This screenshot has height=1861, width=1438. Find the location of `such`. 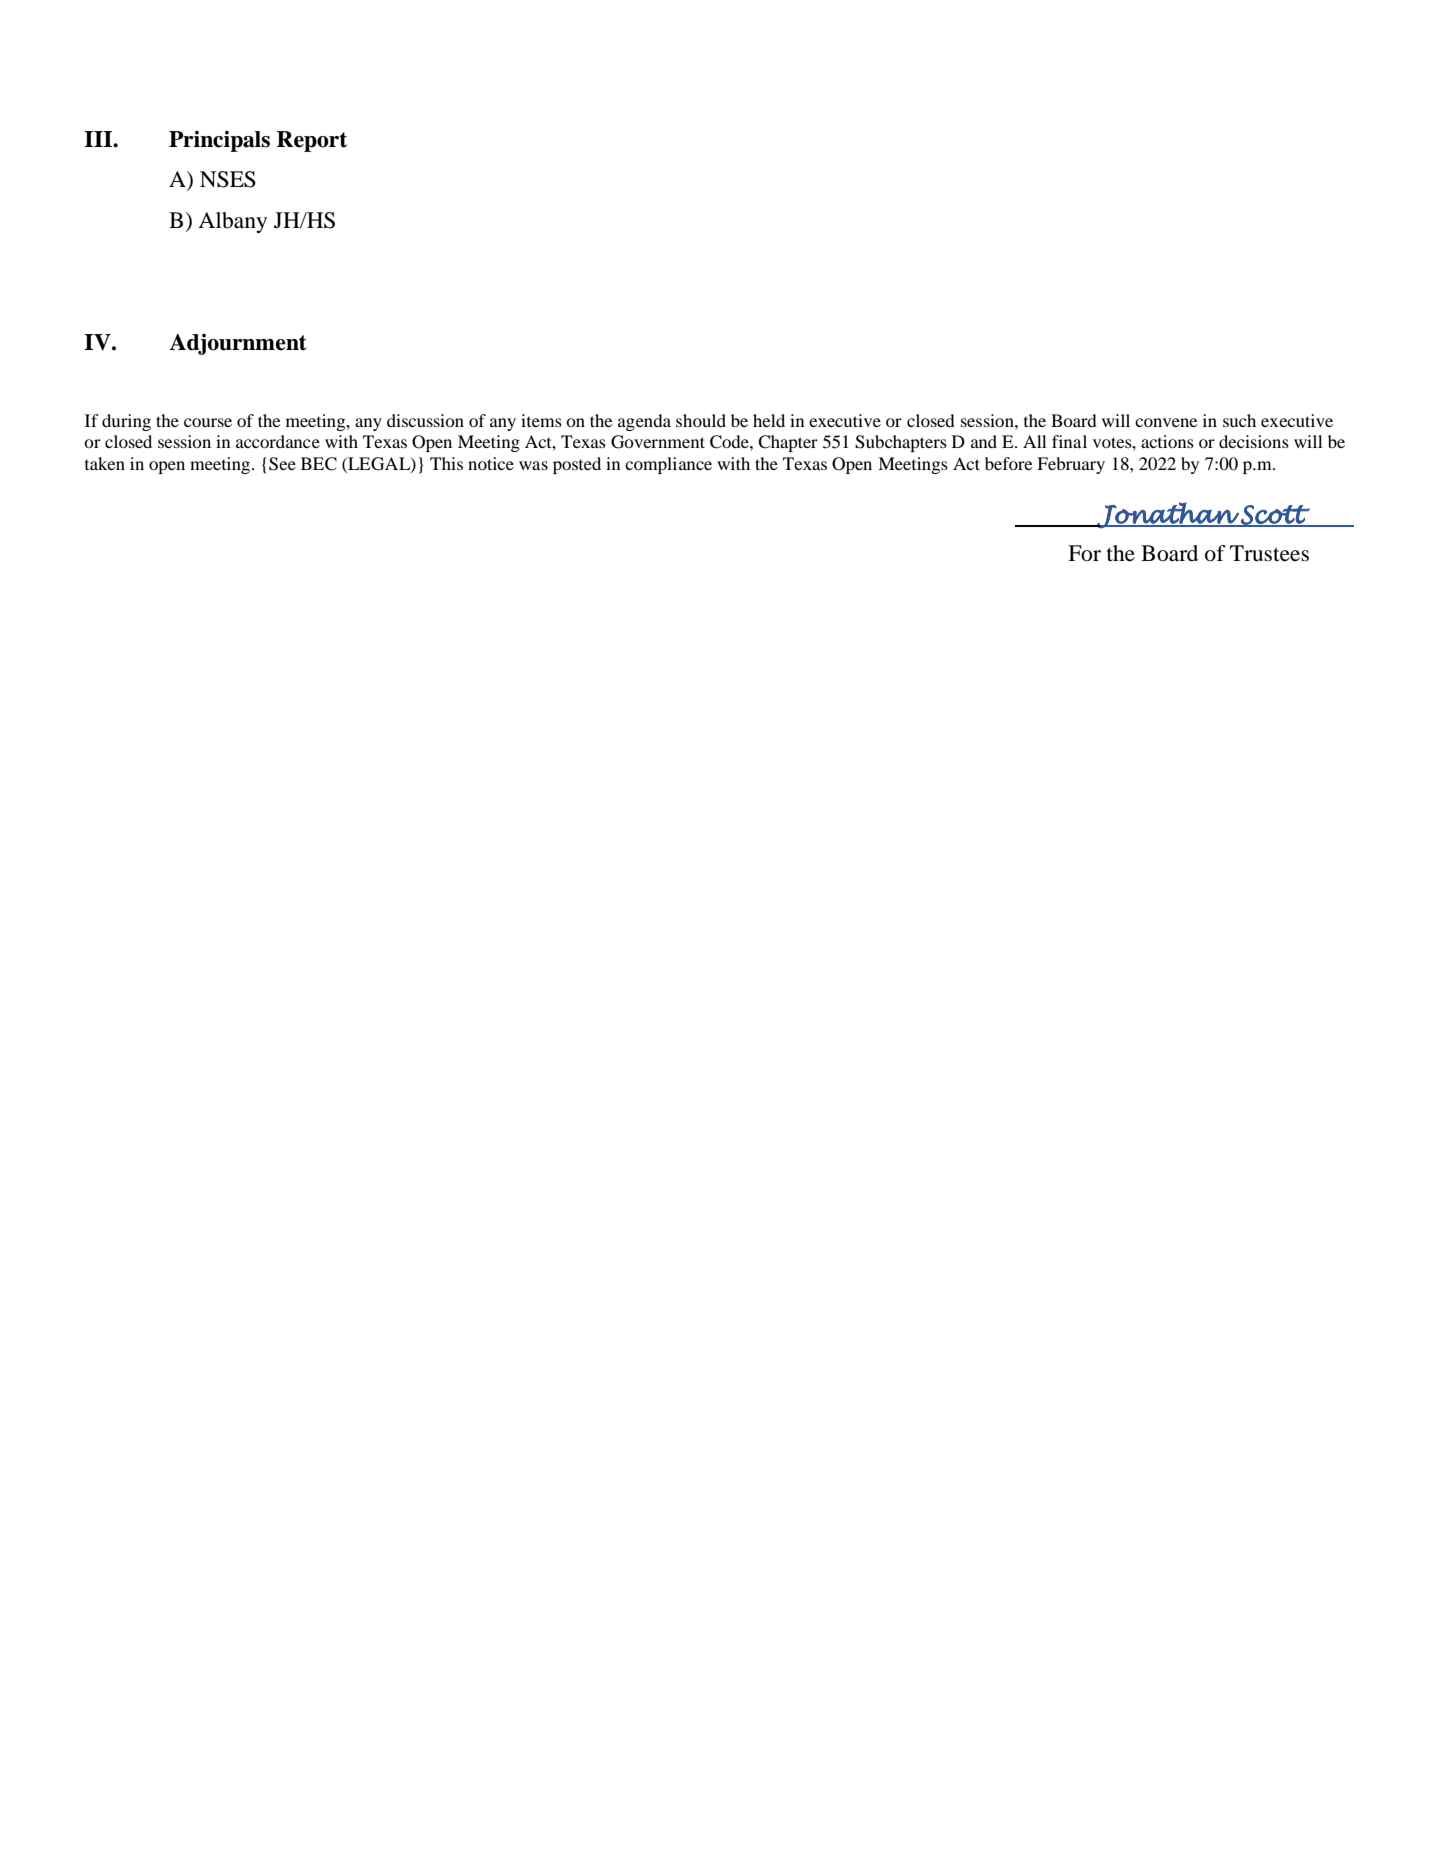

such is located at coordinates (1239, 420).
